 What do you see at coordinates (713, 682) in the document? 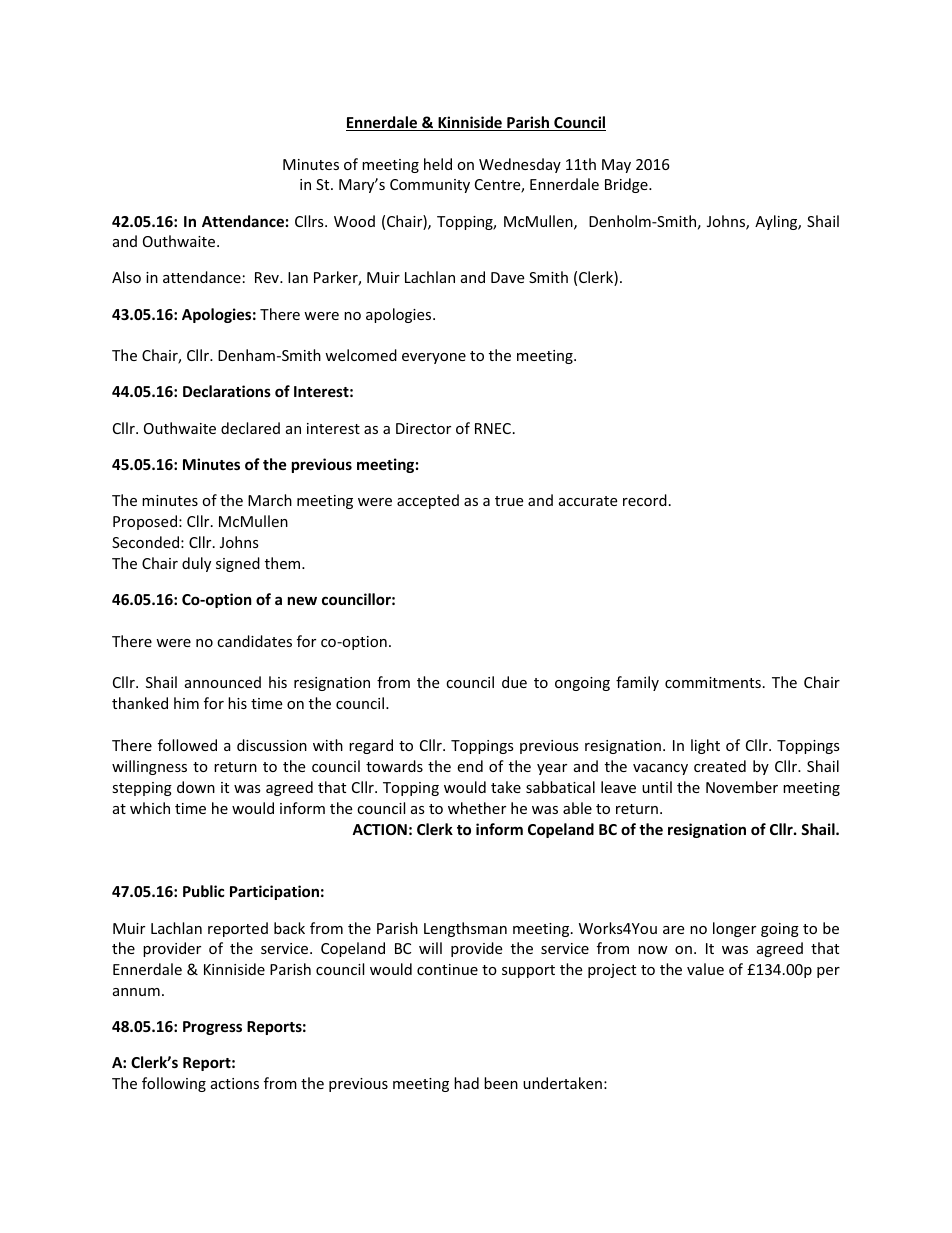
I see `commitments` at bounding box center [713, 682].
